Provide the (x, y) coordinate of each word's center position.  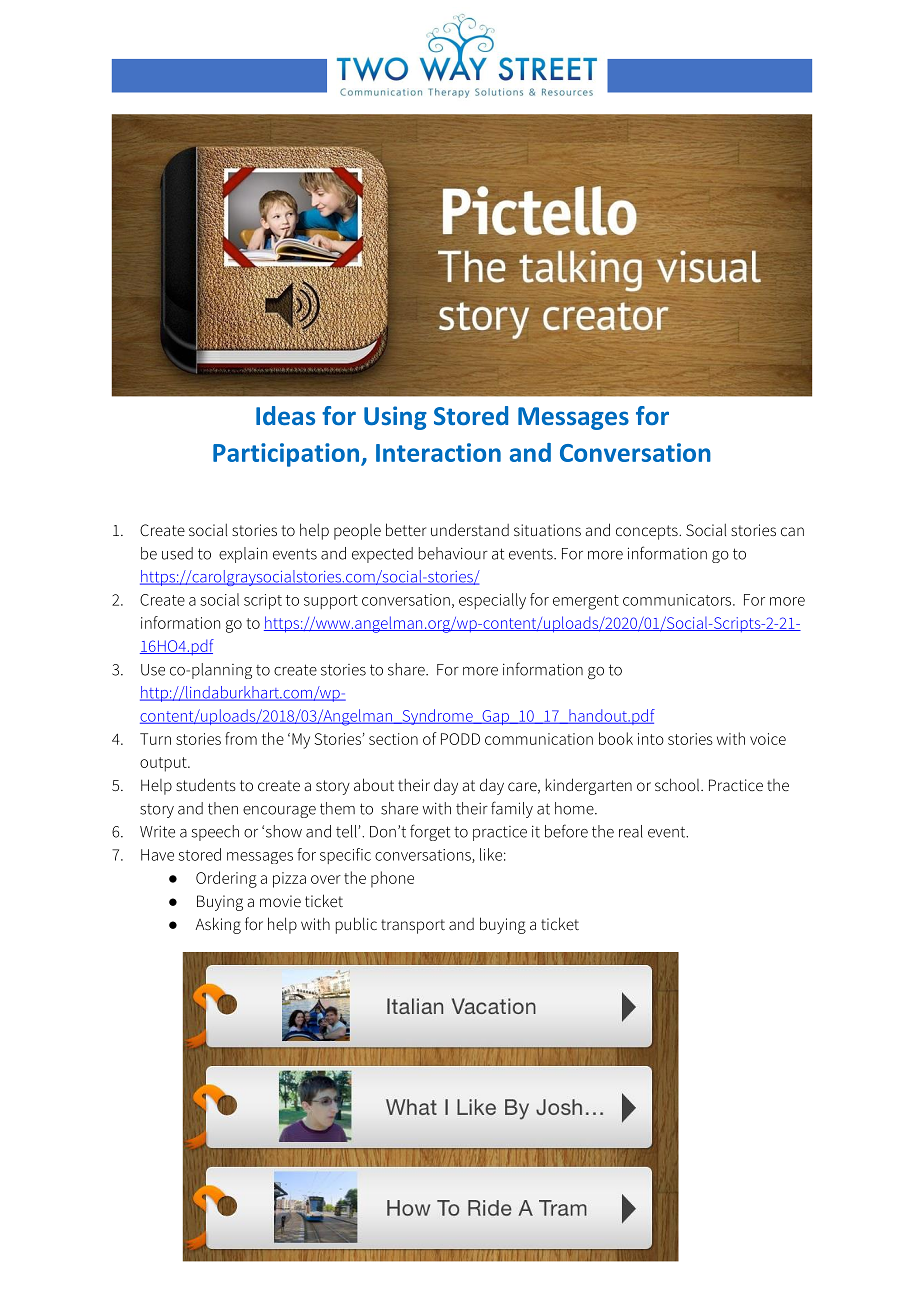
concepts (648, 532)
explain (243, 555)
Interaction (438, 452)
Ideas (285, 415)
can (792, 531)
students (206, 784)
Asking (218, 925)
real (631, 831)
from (241, 738)
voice (768, 739)
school (678, 784)
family (512, 809)
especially (492, 601)
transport (413, 926)
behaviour (453, 553)
